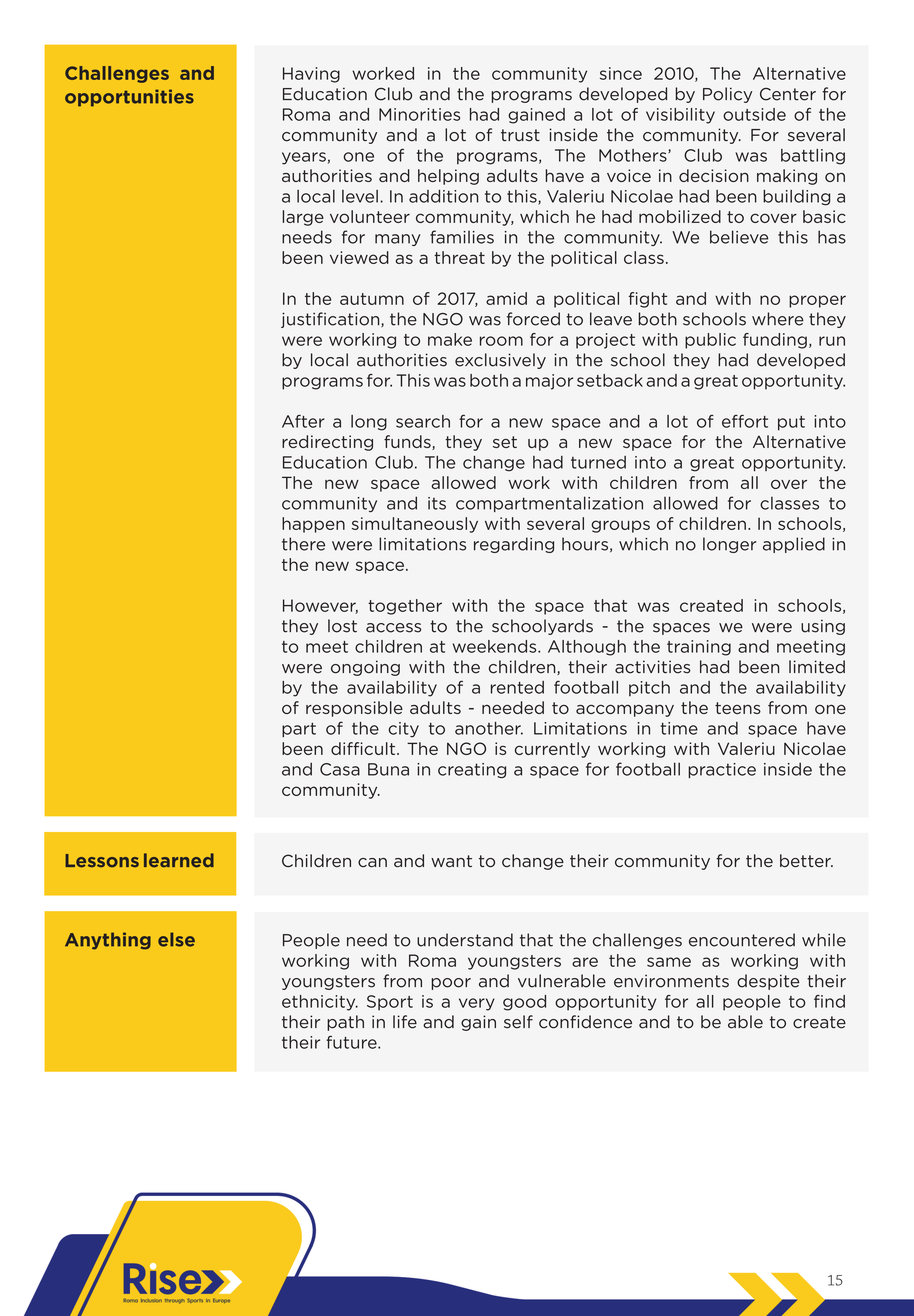  Describe the element at coordinates (419, 114) in the screenshot. I see `Minorities` at that location.
